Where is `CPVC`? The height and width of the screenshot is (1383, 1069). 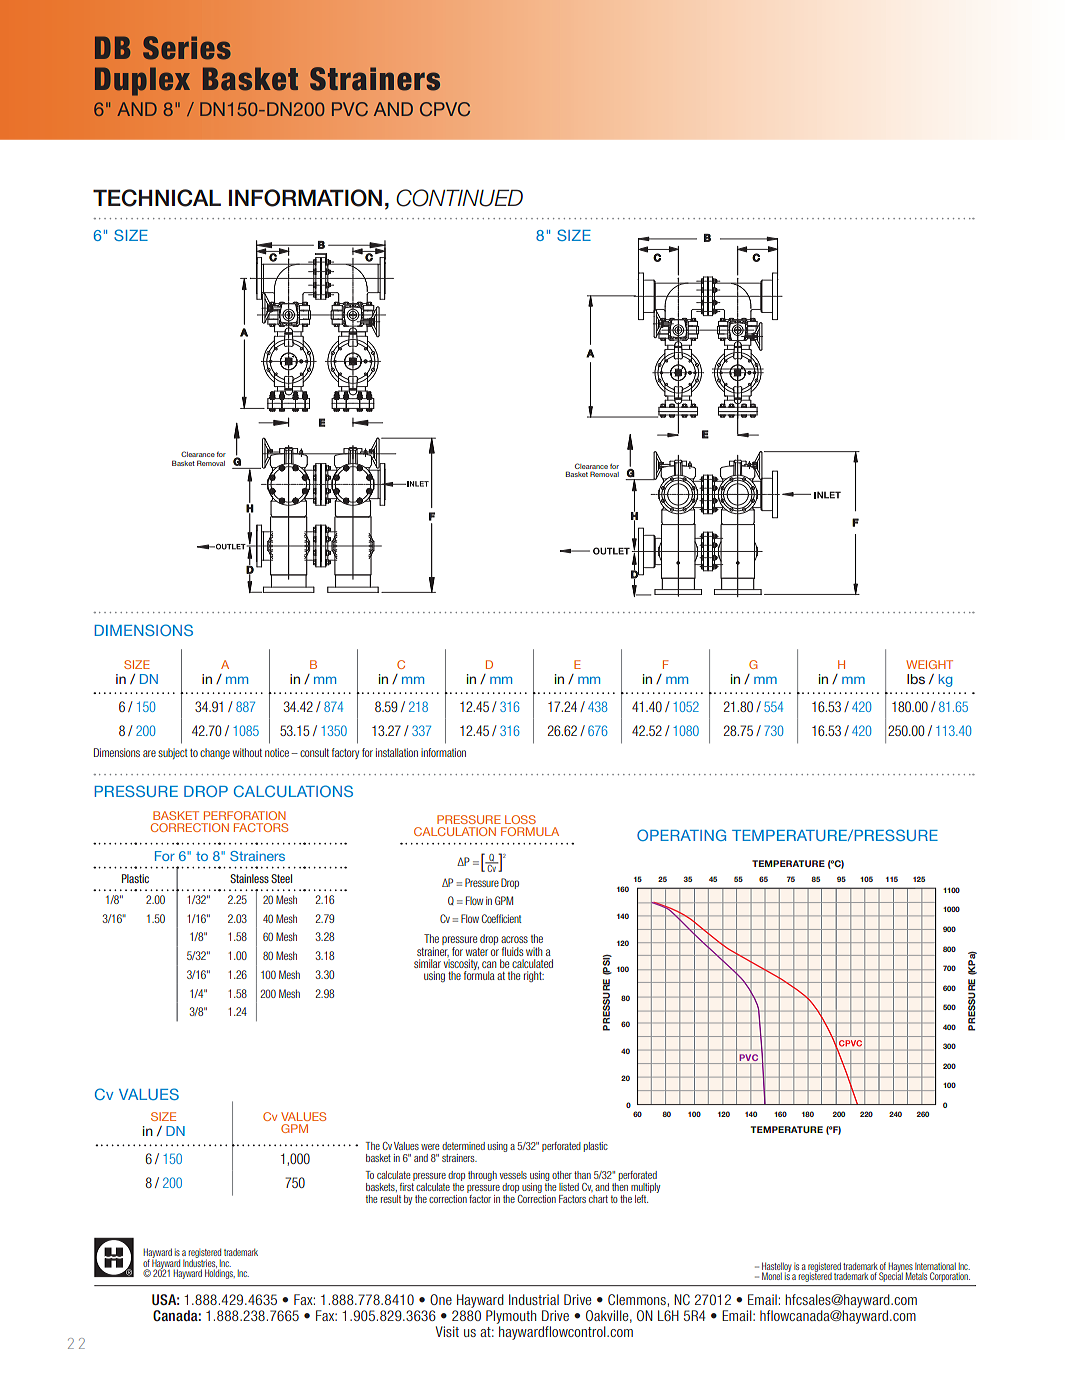
CPVC is located at coordinates (445, 109).
